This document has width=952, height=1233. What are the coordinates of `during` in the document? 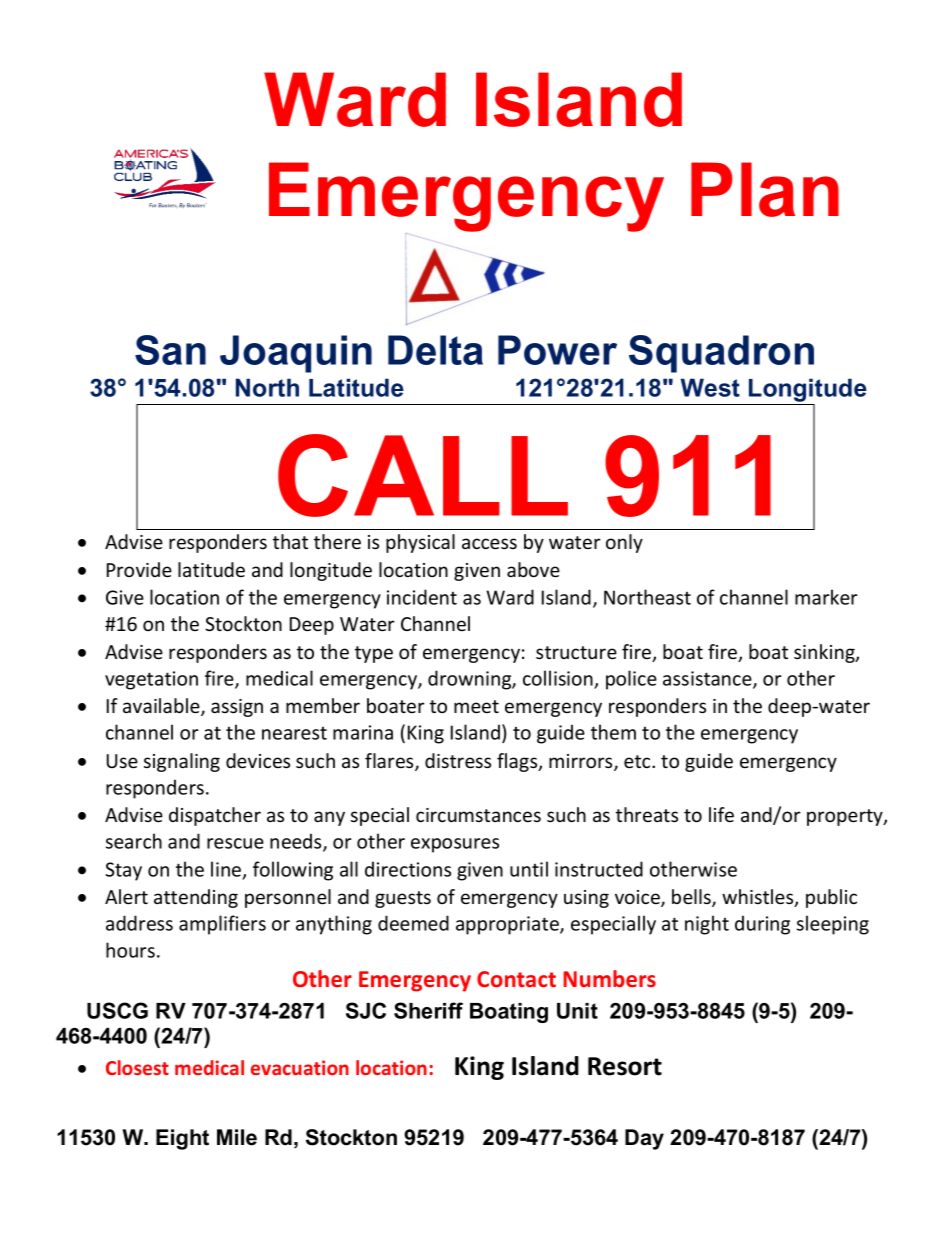 It's located at (762, 925).
